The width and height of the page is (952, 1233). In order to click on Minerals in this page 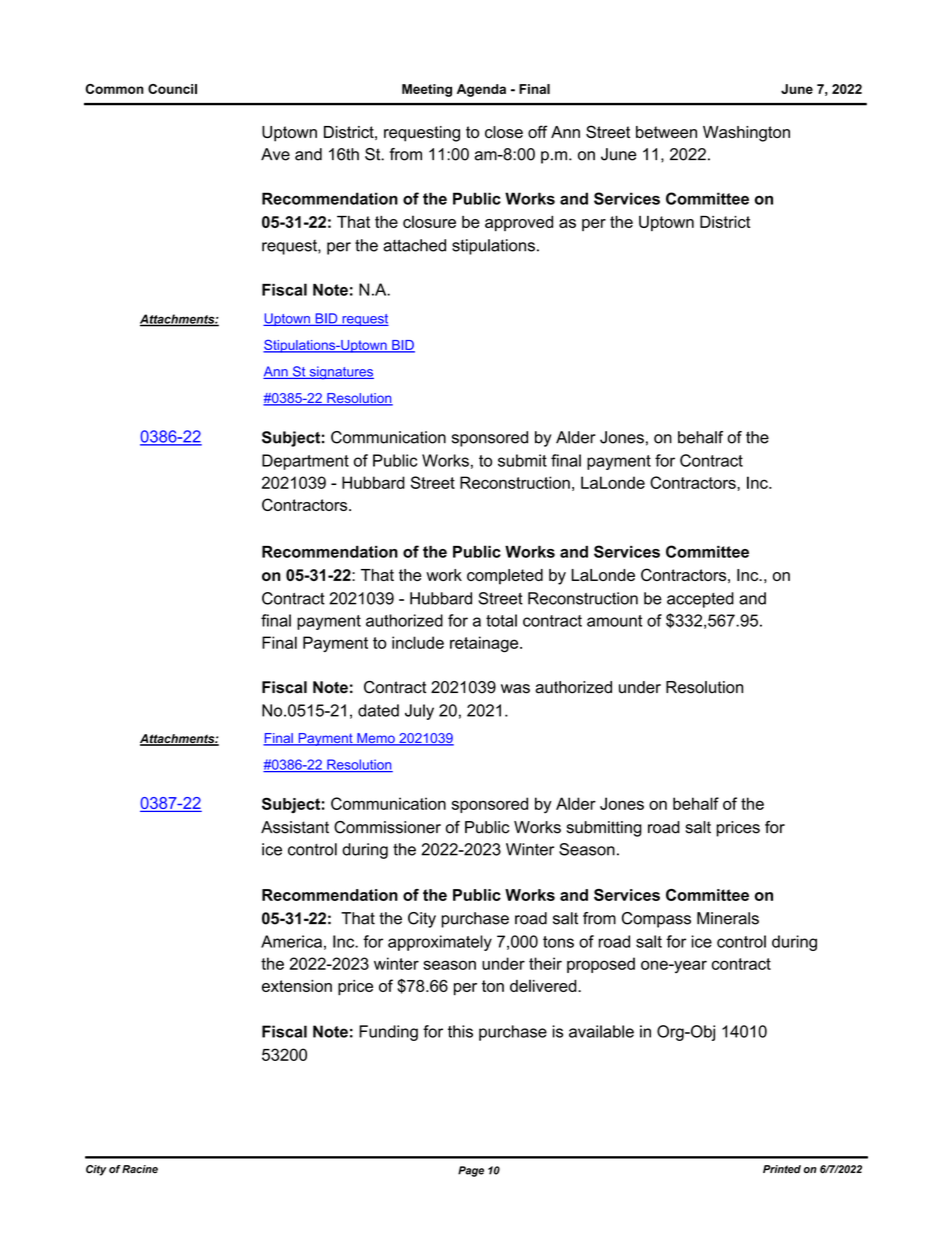, I will do `click(728, 918)`.
